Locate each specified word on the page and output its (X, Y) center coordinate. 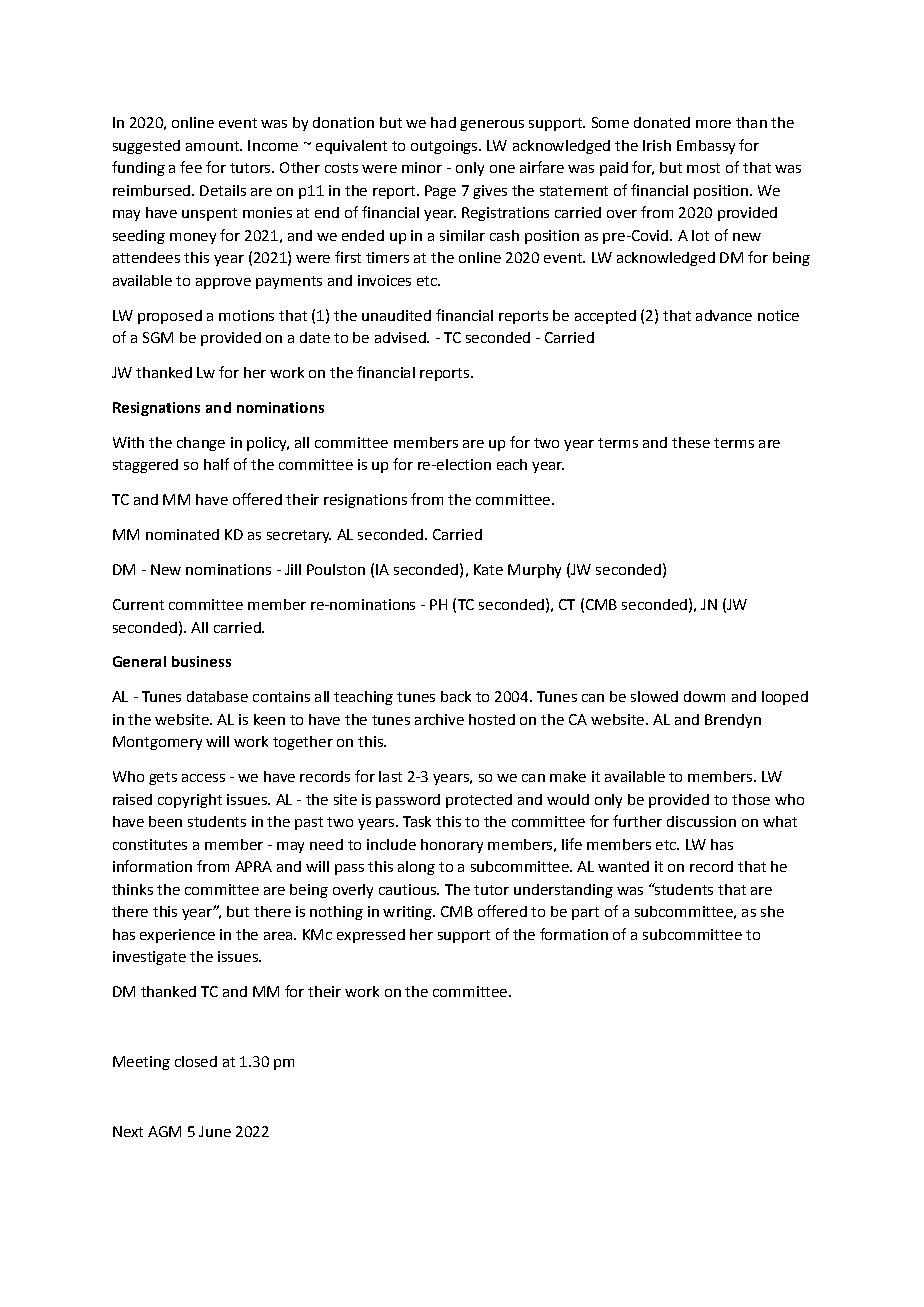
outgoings (445, 147)
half (216, 464)
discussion (701, 821)
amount (213, 146)
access (203, 778)
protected (479, 801)
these (691, 442)
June (215, 1131)
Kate (488, 569)
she (772, 911)
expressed (371, 936)
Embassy (706, 147)
